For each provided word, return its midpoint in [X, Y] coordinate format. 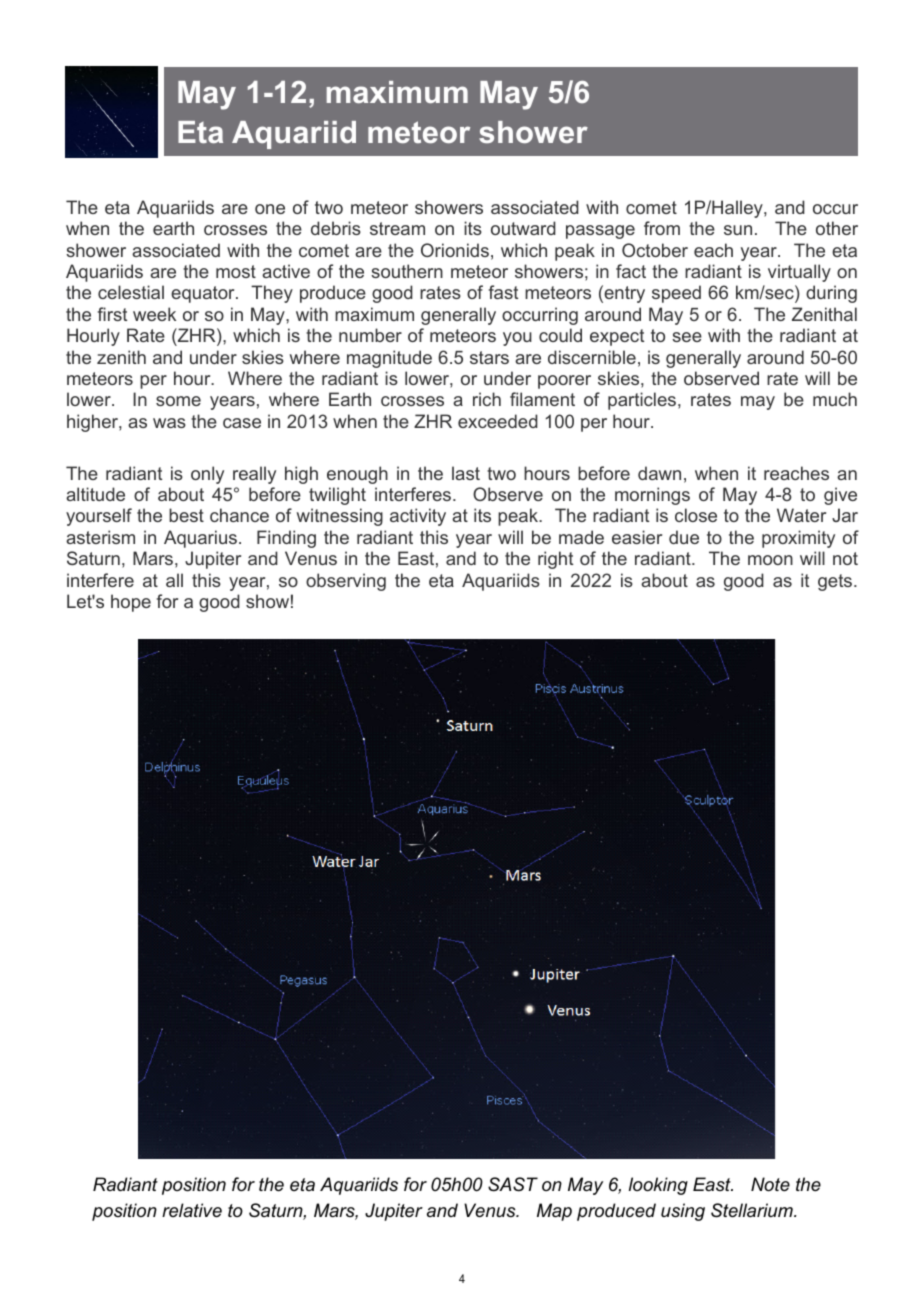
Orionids [455, 250]
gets [836, 582]
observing [346, 582]
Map [554, 1212]
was [169, 423]
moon [770, 560]
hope [131, 603]
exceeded [498, 421]
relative [192, 1210]
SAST [513, 1184]
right [555, 560]
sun [738, 230]
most [236, 271]
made [581, 537]
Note [770, 1184]
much [835, 399]
